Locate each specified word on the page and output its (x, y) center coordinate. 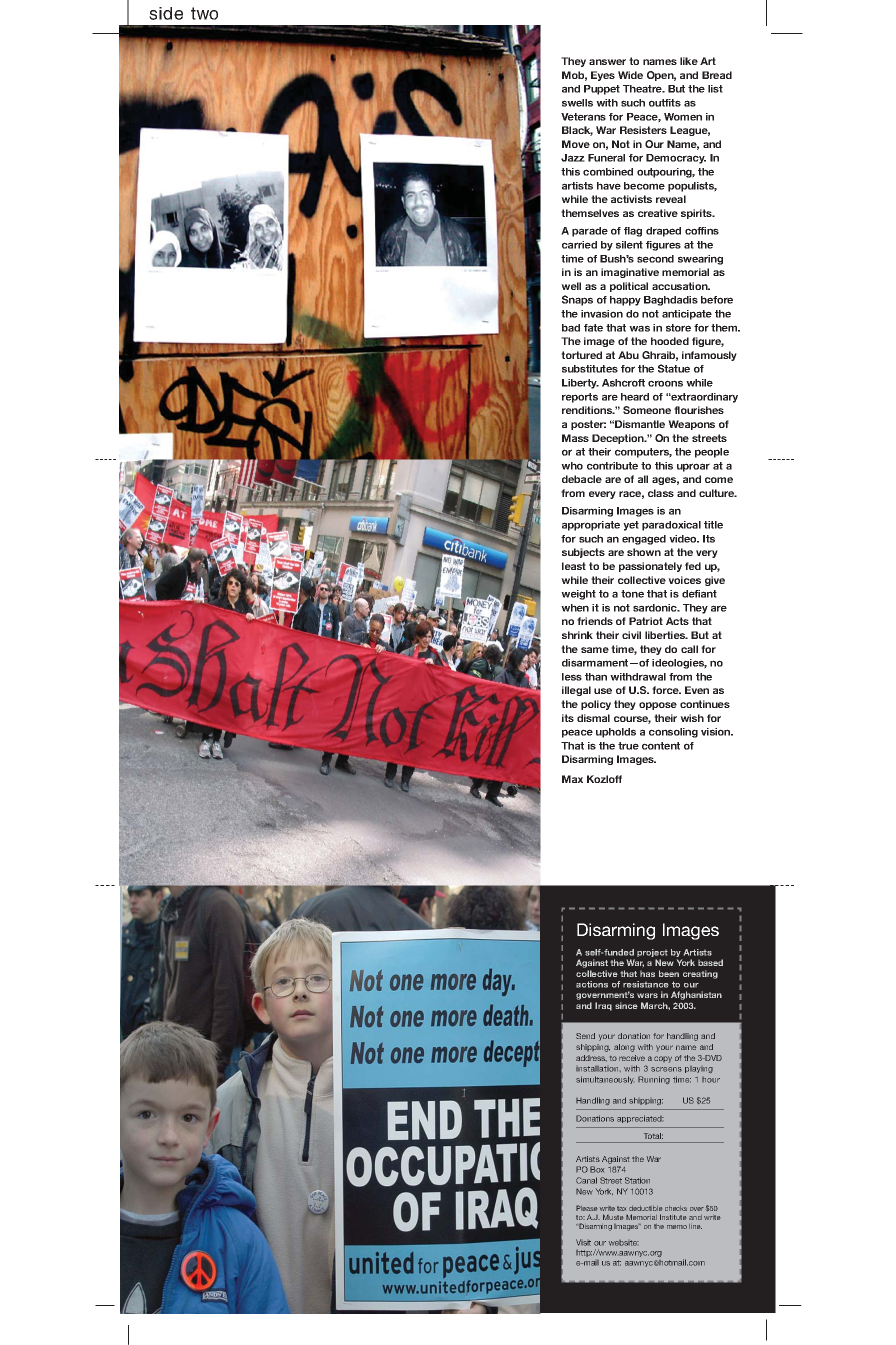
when (575, 608)
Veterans (583, 117)
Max (572, 779)
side (166, 13)
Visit (583, 1242)
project (652, 954)
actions (592, 984)
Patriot (646, 621)
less (572, 677)
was (639, 328)
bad (571, 328)
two (204, 13)
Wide (630, 75)
